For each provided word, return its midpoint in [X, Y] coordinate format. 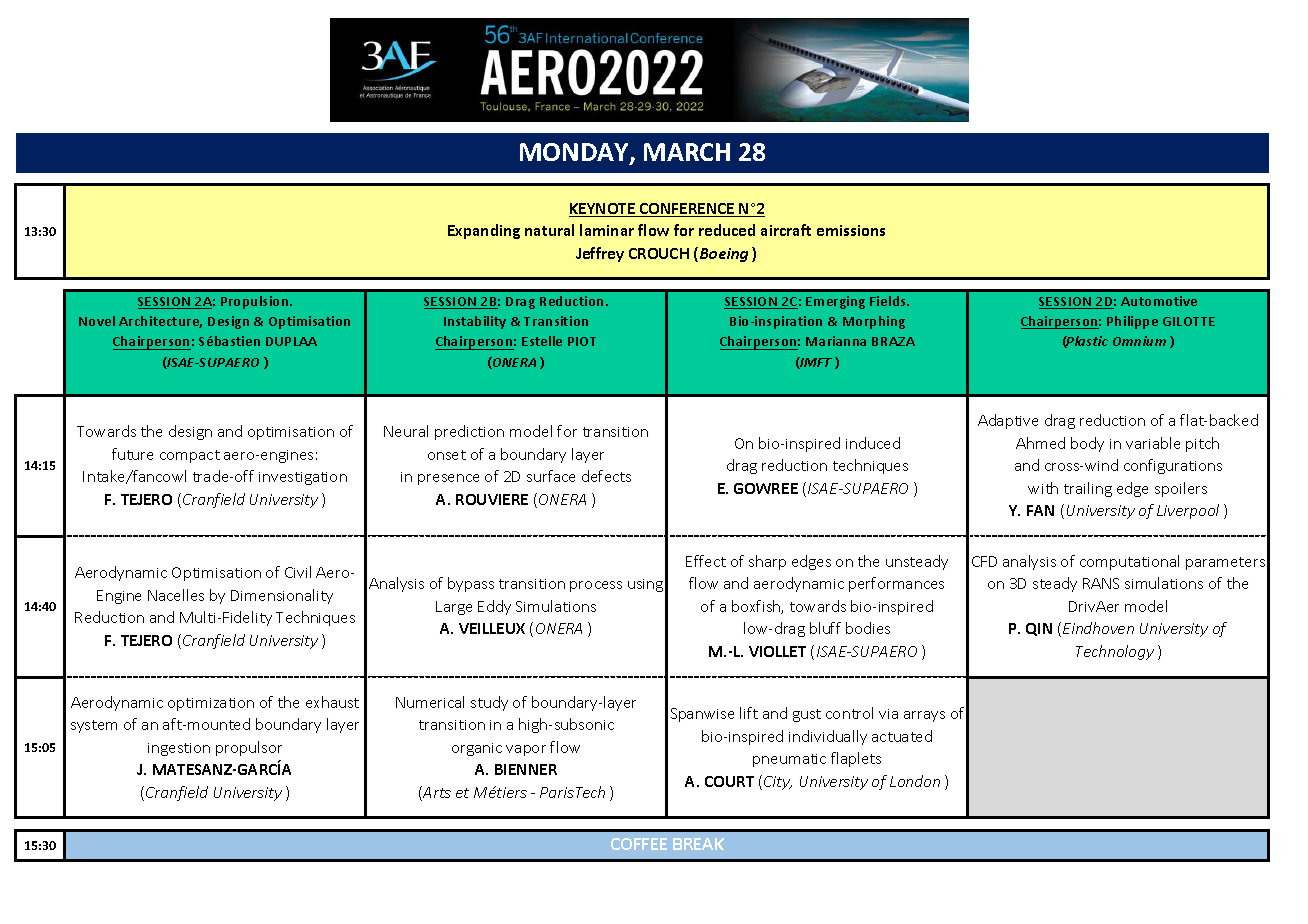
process [596, 586]
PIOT [582, 341]
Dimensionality [282, 596]
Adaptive [1008, 421]
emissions [851, 230]
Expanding [484, 231]
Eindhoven [1098, 628]
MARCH [687, 152]
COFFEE [639, 844]
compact [190, 456]
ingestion [179, 749]
